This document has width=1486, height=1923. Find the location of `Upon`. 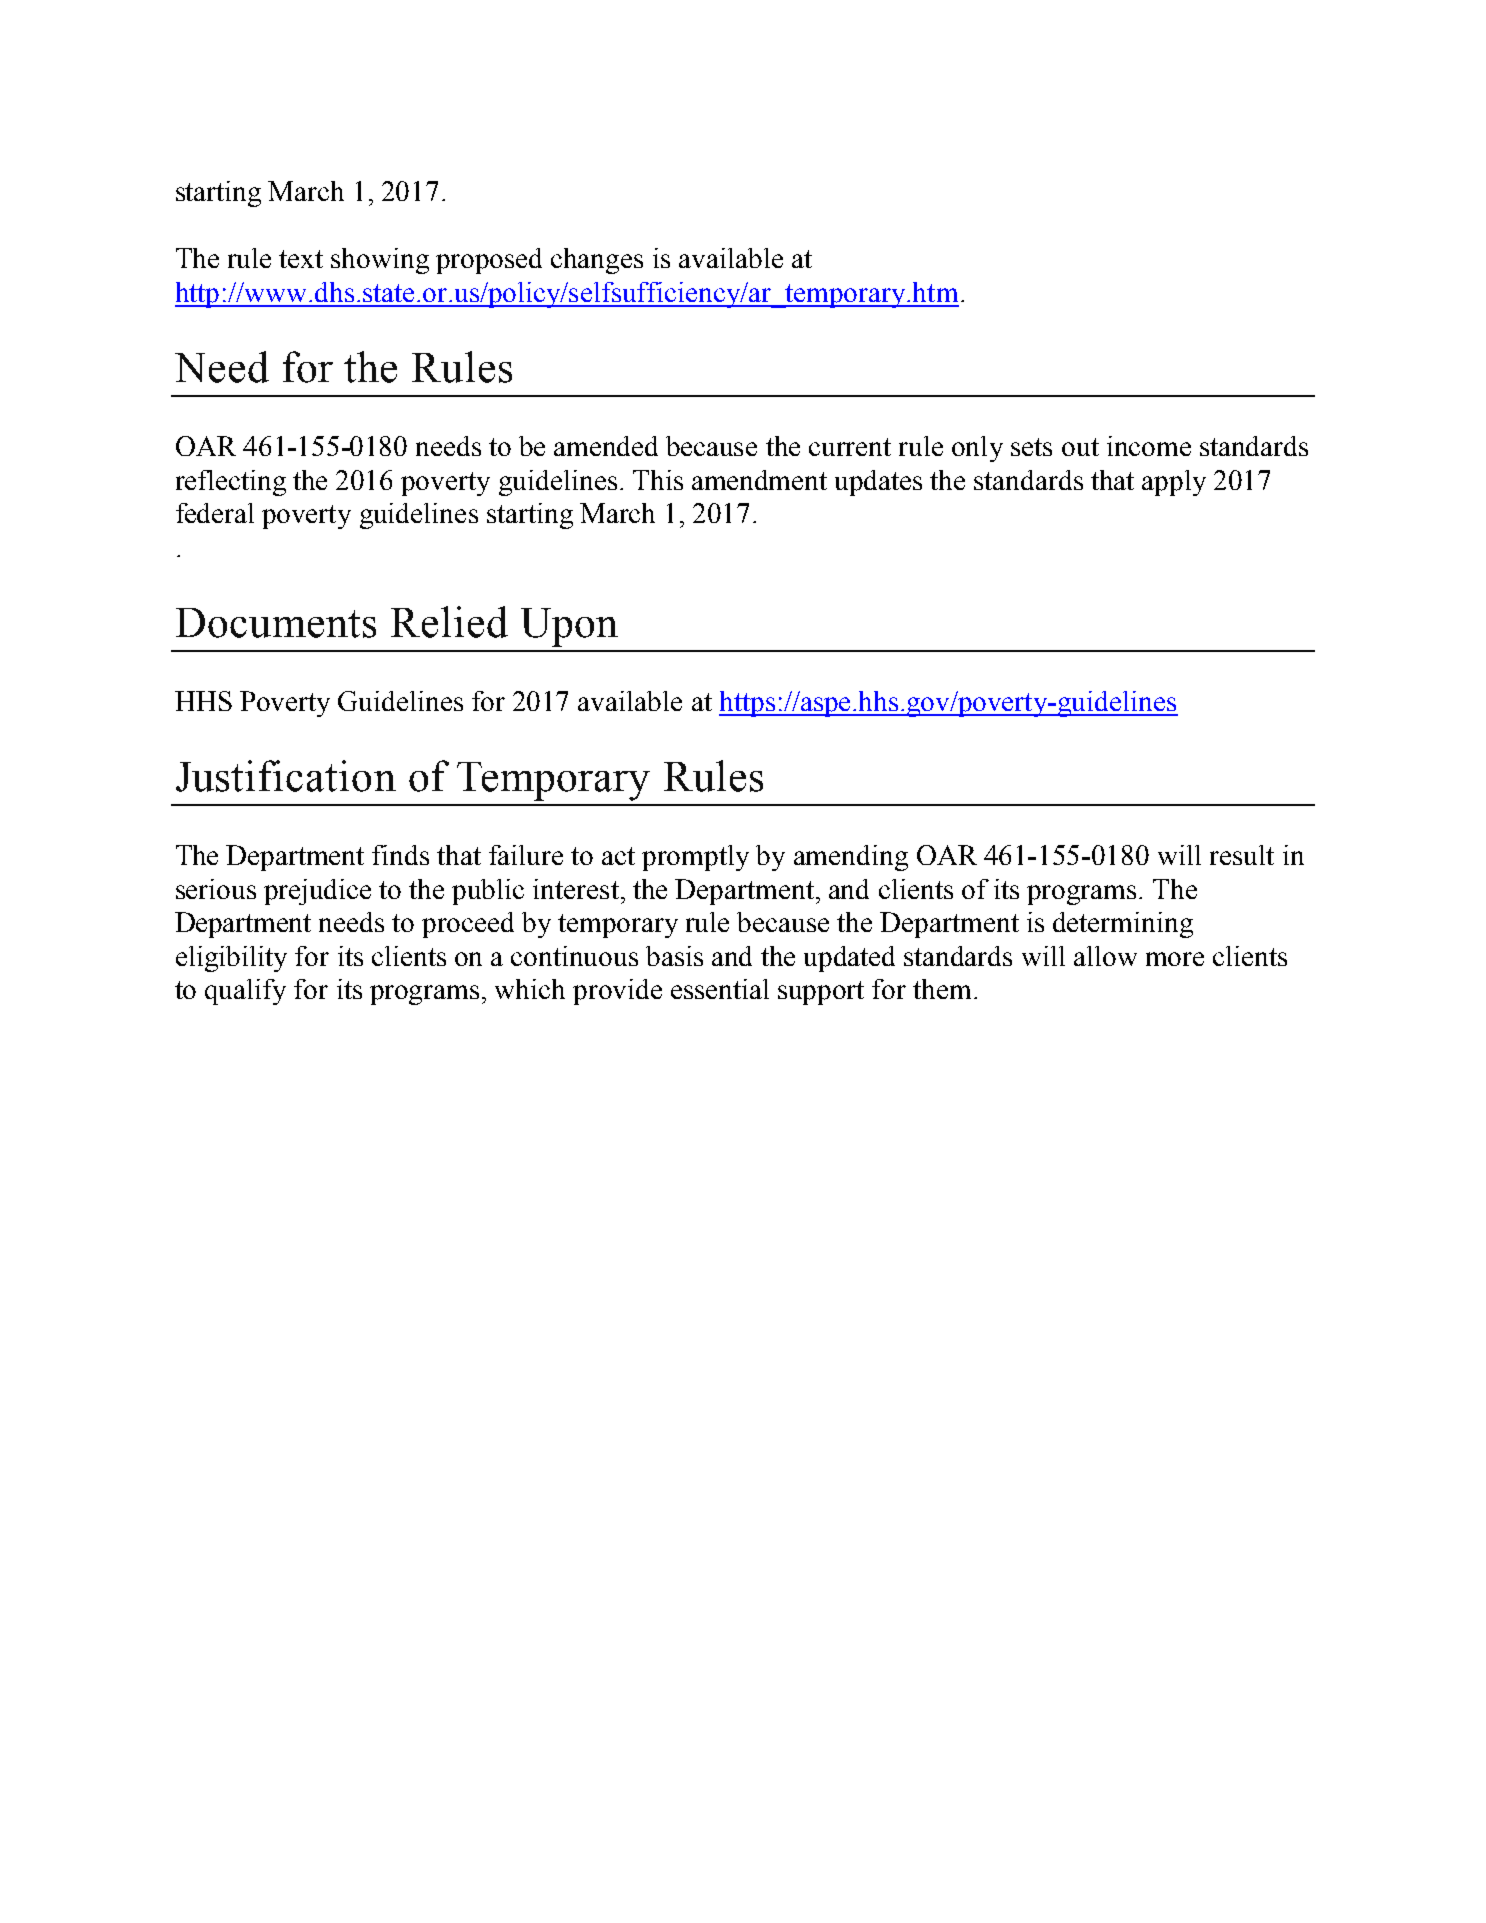

Upon is located at coordinates (569, 627).
